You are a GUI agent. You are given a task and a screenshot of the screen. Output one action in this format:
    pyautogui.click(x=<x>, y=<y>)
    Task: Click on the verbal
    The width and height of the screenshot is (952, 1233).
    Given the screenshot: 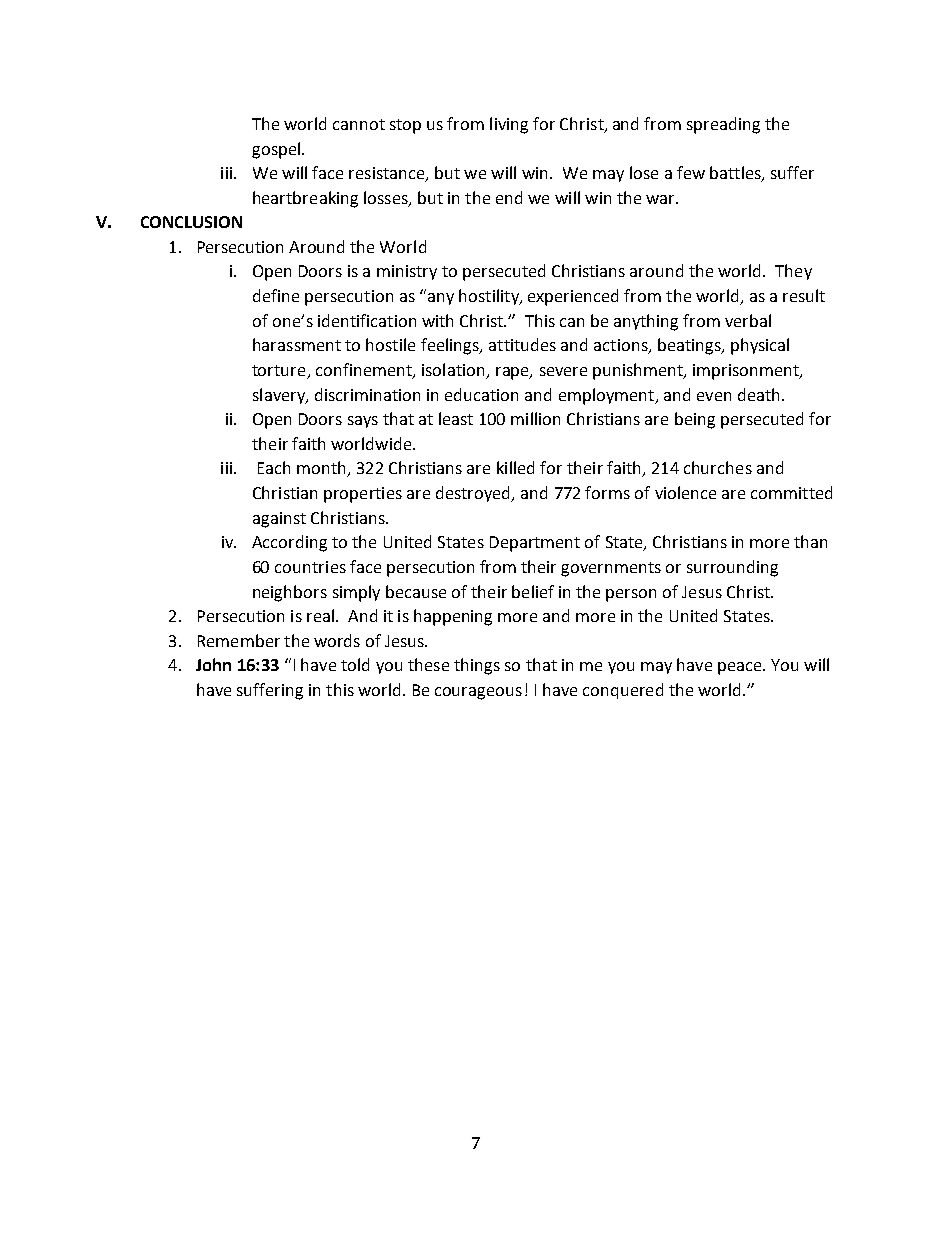 What is the action you would take?
    pyautogui.click(x=748, y=320)
